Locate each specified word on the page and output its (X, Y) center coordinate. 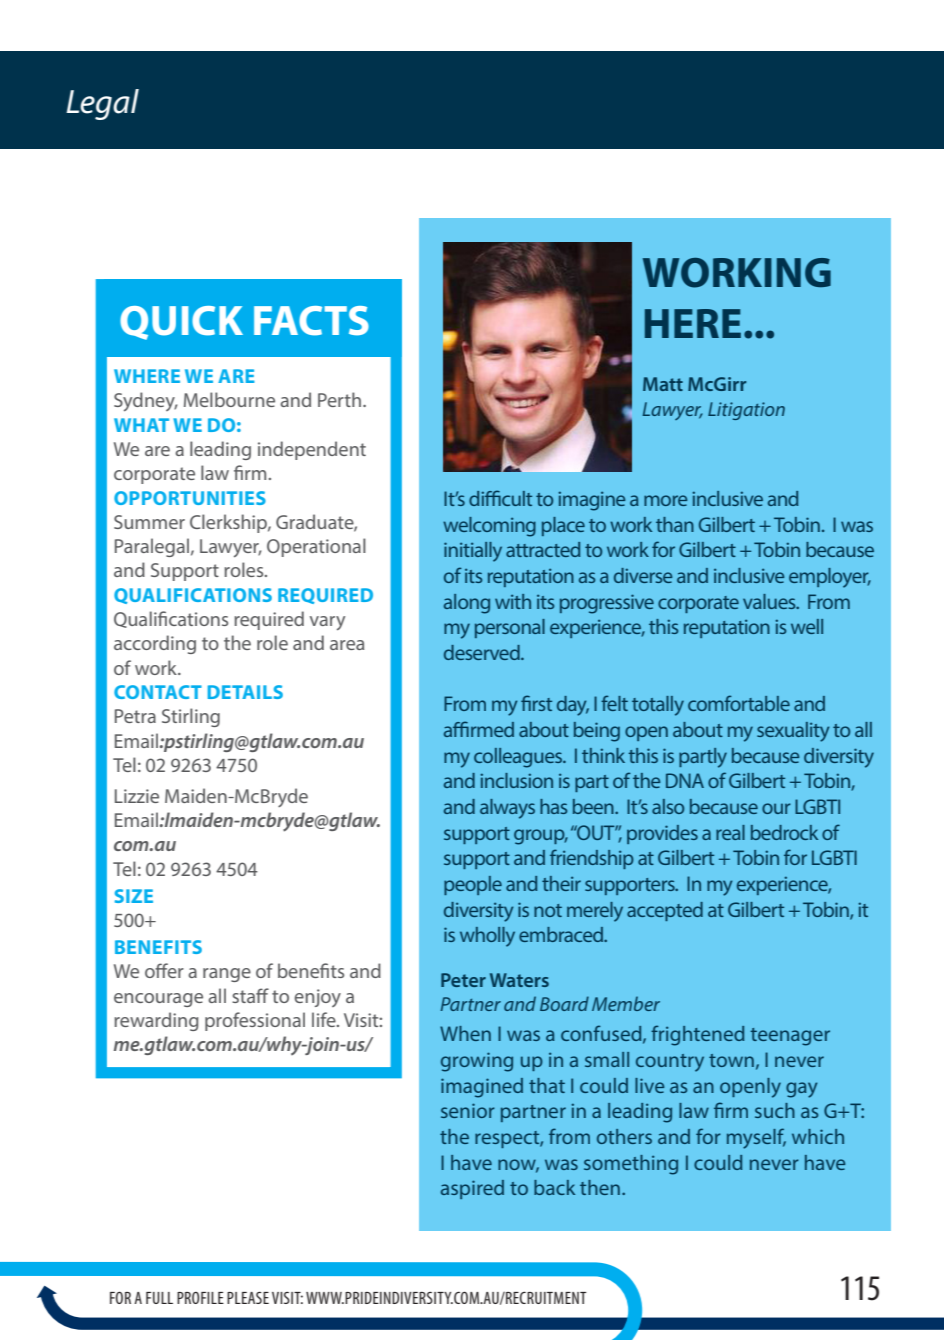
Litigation (746, 411)
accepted (665, 911)
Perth (339, 399)
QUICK (181, 323)
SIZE (134, 896)
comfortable (739, 703)
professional (255, 1021)
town (731, 1060)
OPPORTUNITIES (190, 498)
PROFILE (200, 1298)
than (675, 524)
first (536, 703)
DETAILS (245, 692)
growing (477, 1062)
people (473, 885)
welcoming (489, 527)
